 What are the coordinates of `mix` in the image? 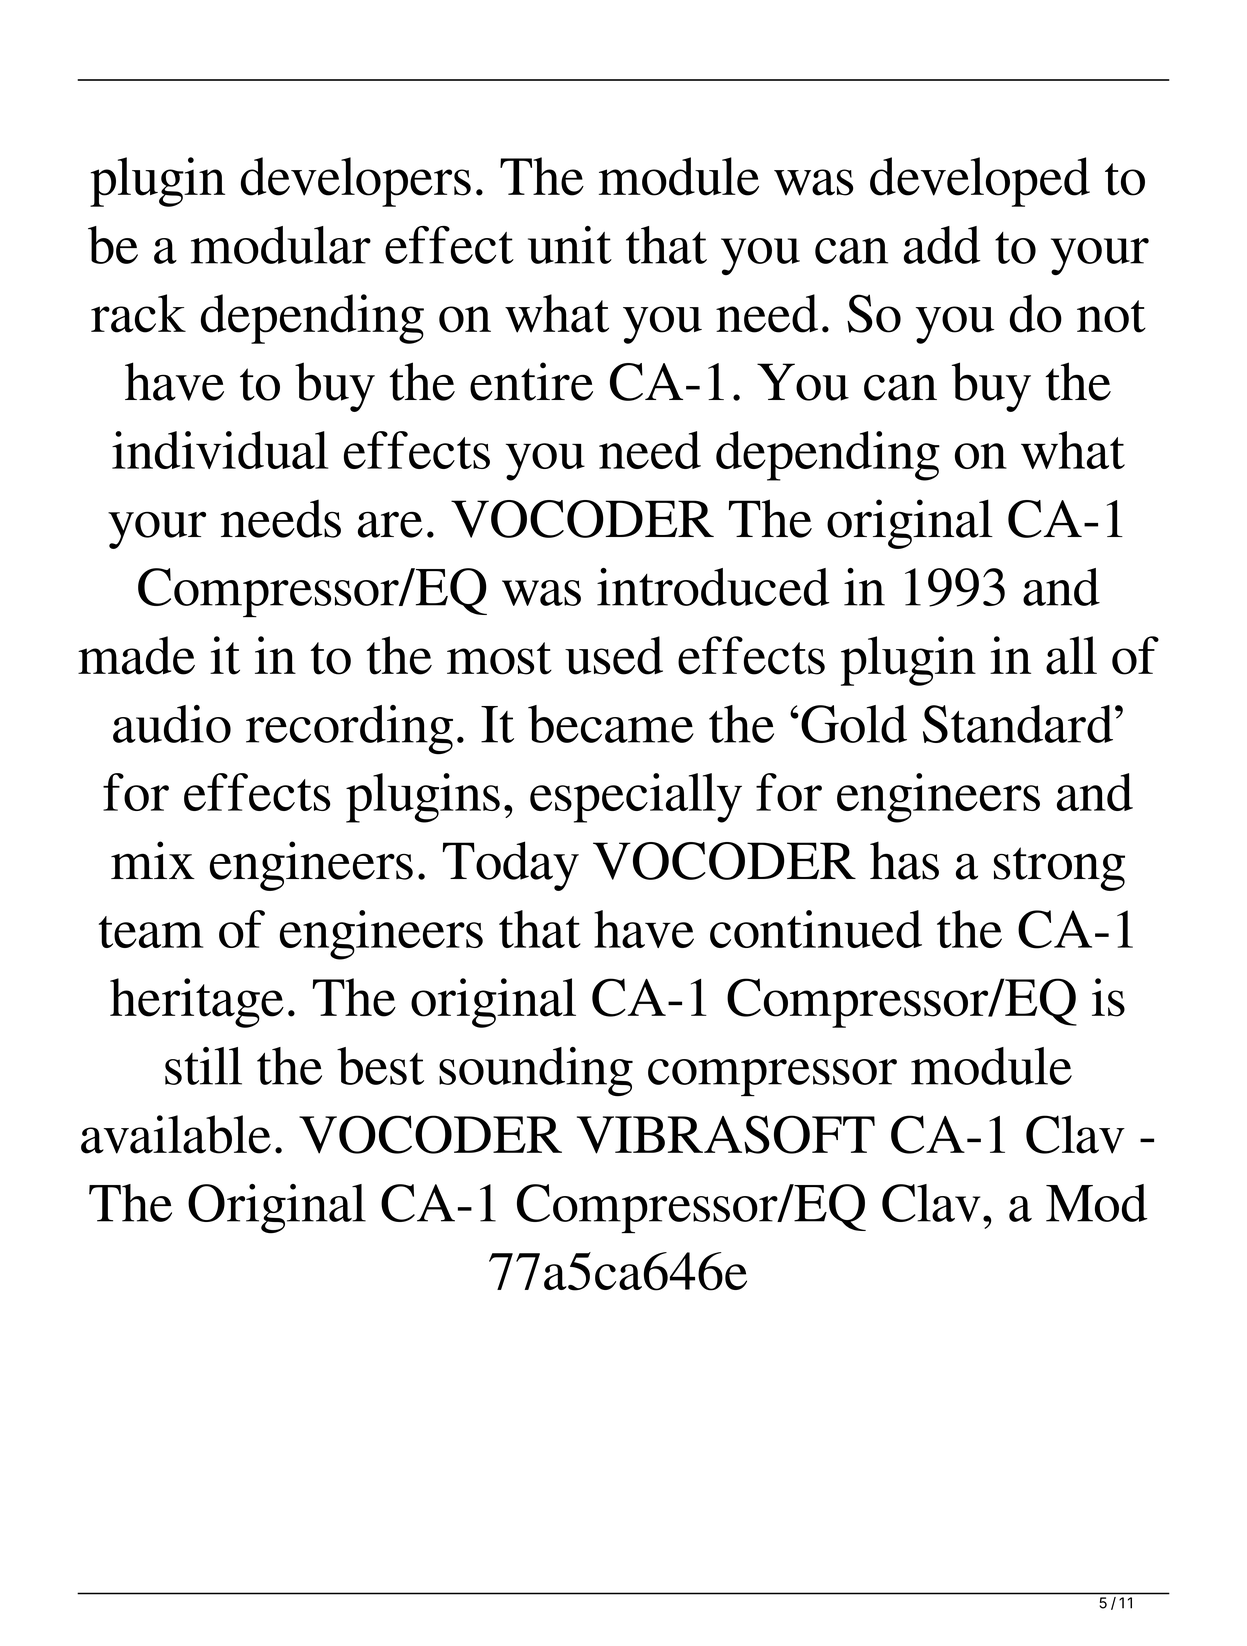 It's located at (153, 860).
